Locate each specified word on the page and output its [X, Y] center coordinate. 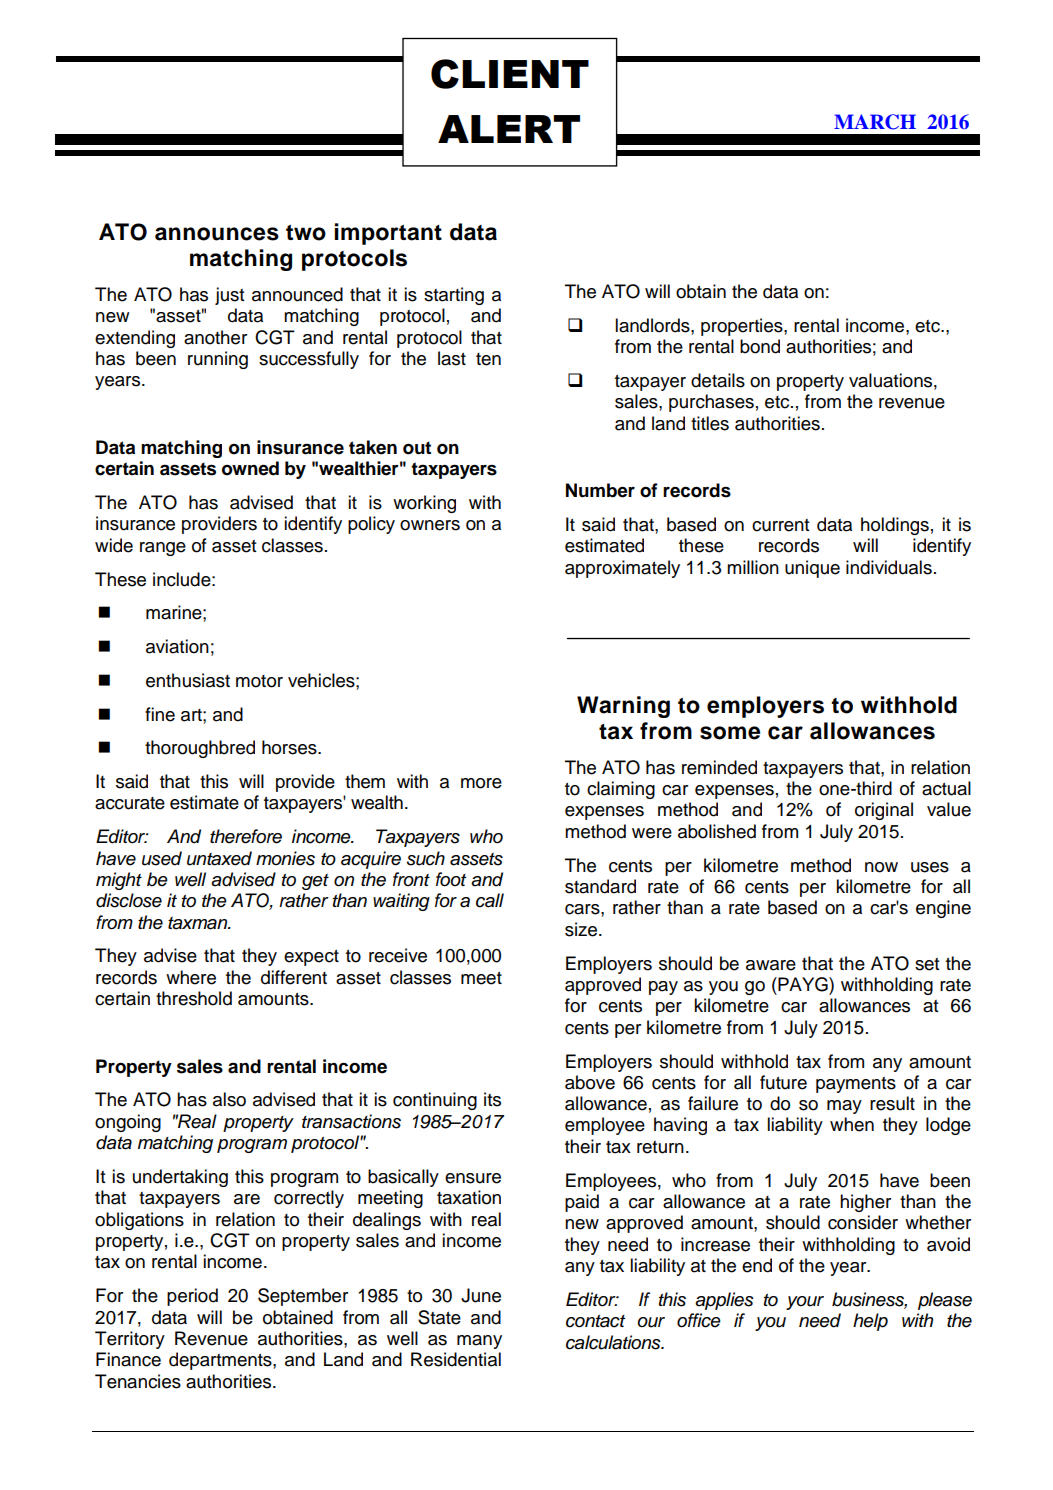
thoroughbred [200, 749]
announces [217, 234]
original [884, 811]
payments [856, 1085]
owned [250, 468]
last [452, 358]
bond [760, 346]
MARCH [875, 122]
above [590, 1082]
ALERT [509, 129]
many [479, 1342]
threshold [194, 998]
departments [221, 1361]
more [481, 783]
